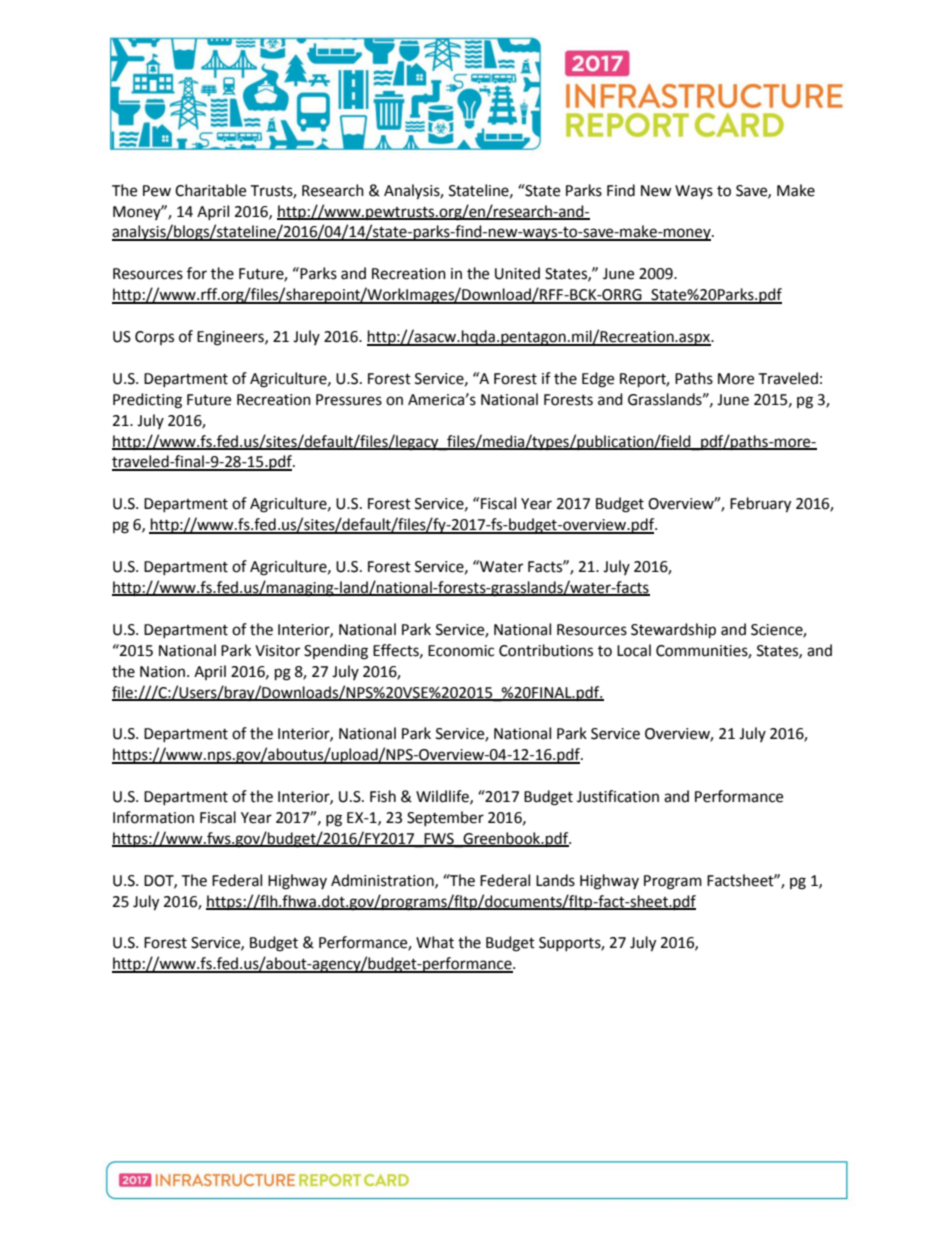 This screenshot has height=1233, width=952. What do you see at coordinates (277, 651) in the screenshot?
I see `Visitor` at bounding box center [277, 651].
